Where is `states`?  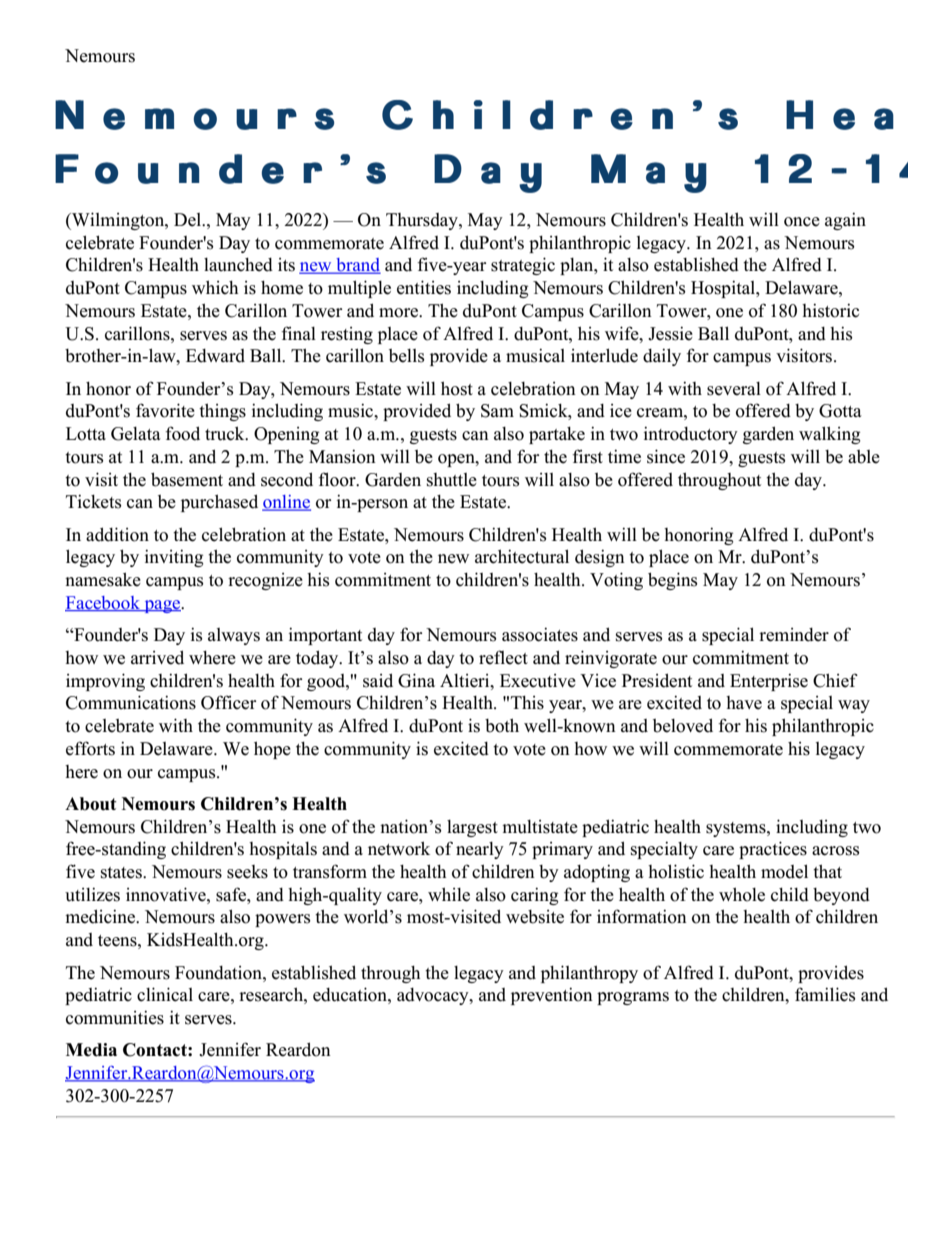
states is located at coordinates (122, 873).
